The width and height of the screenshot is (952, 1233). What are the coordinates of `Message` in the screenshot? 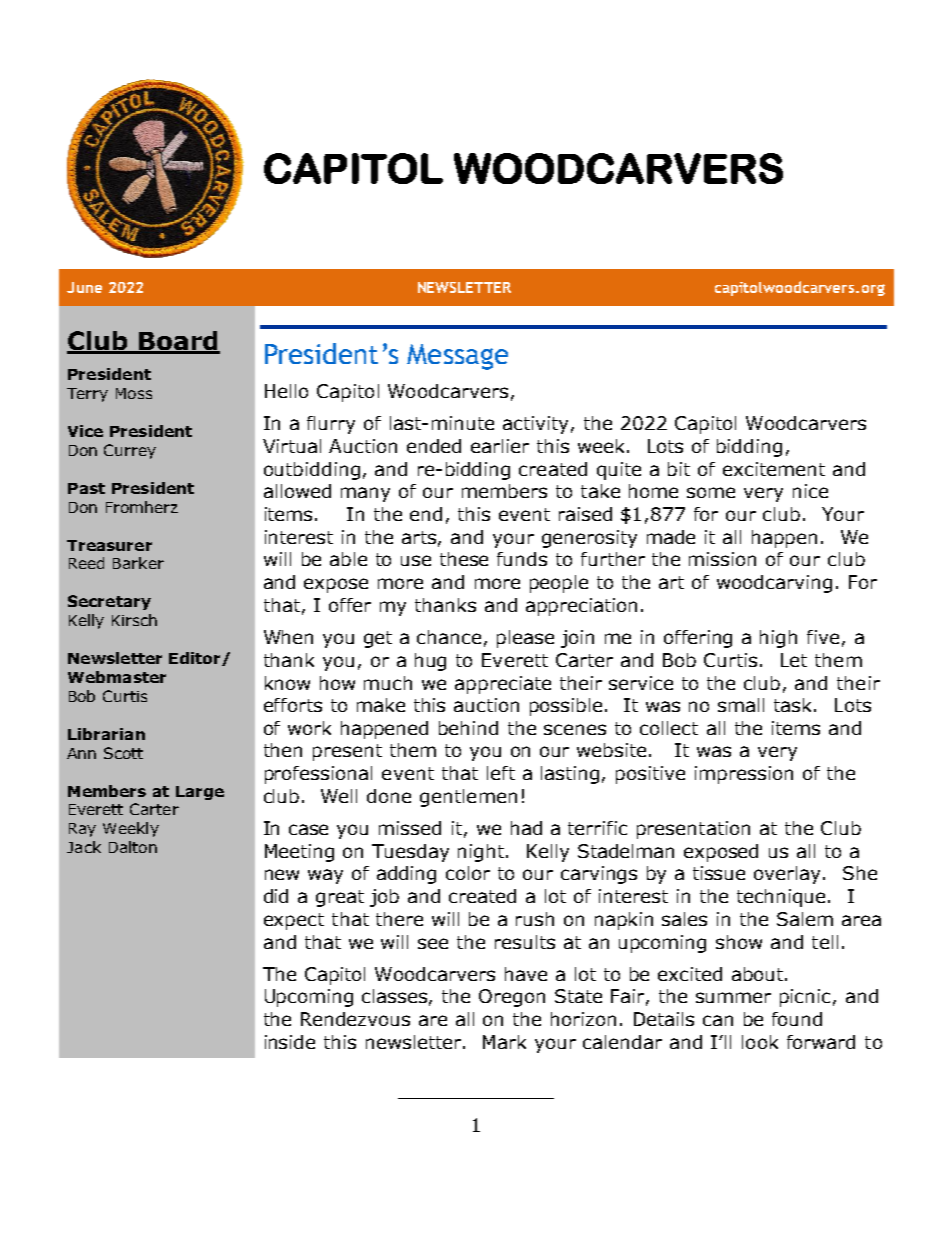 It's located at (457, 357).
